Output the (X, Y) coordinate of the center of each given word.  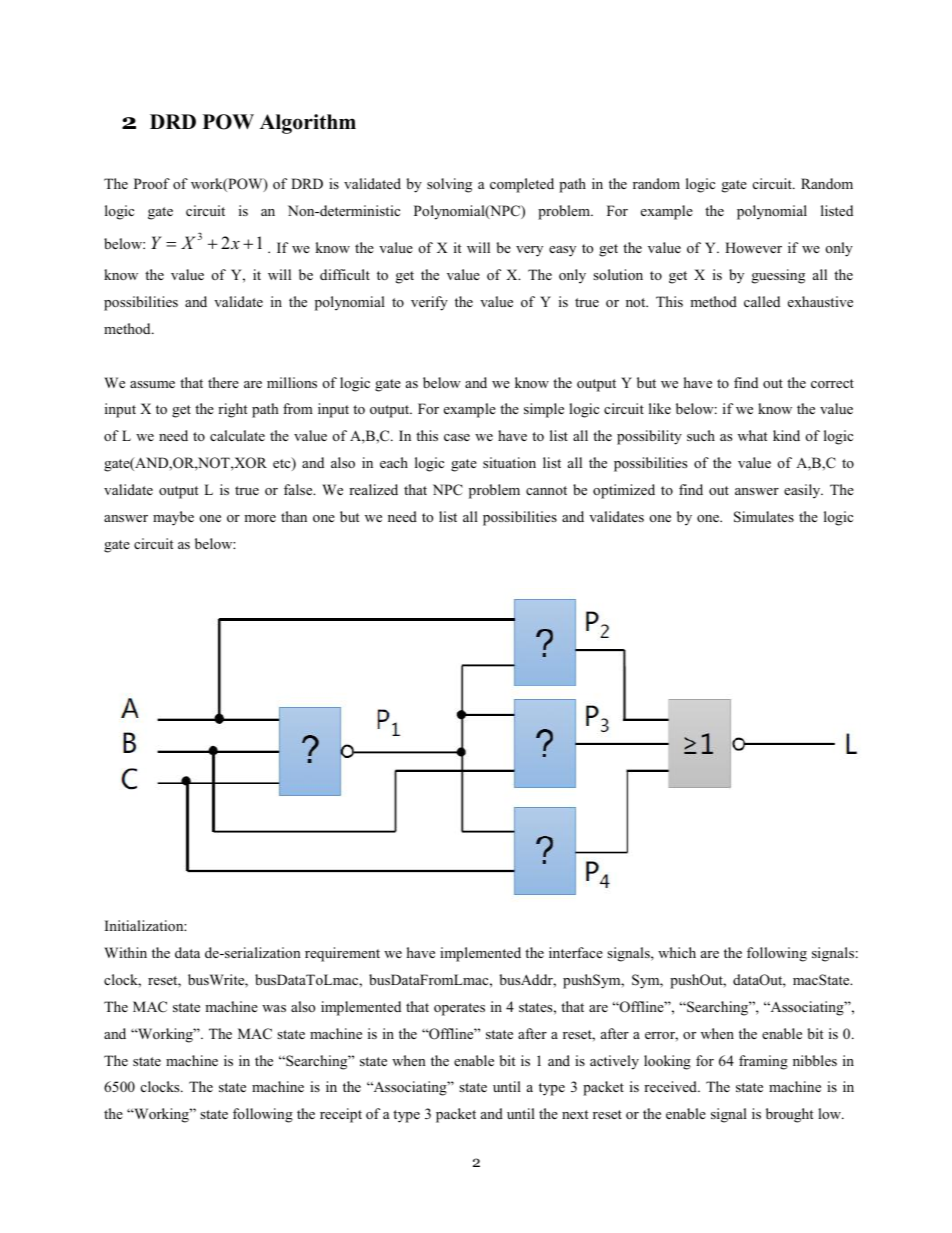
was (274, 1008)
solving (449, 185)
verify (429, 303)
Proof (152, 183)
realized (373, 489)
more (260, 518)
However (753, 247)
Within (125, 952)
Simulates (764, 517)
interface (576, 952)
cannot (546, 490)
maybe (173, 518)
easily (803, 491)
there (223, 382)
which (677, 952)
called (762, 301)
